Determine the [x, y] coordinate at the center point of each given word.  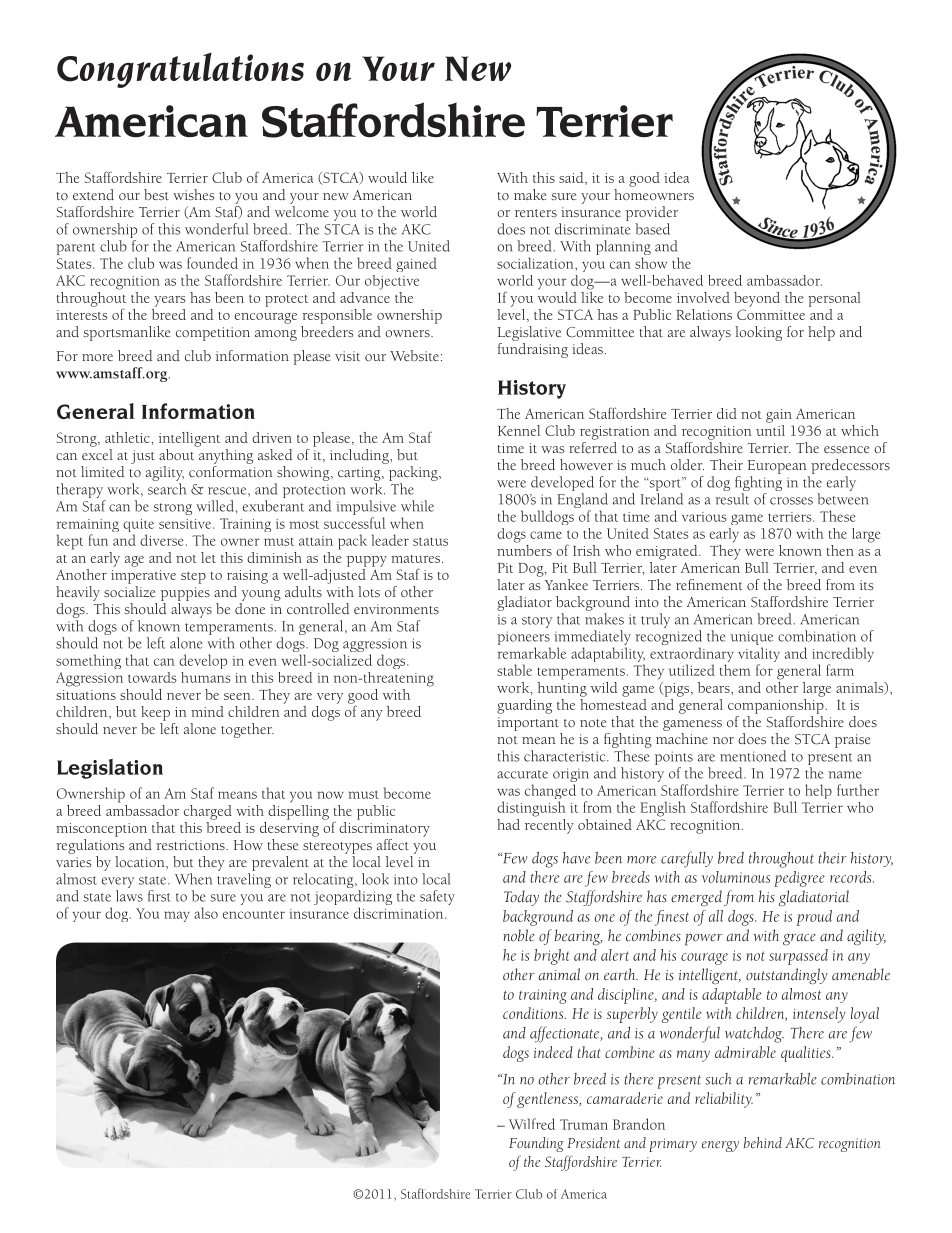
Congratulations [180, 70]
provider [652, 213]
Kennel [519, 430]
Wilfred [532, 1124]
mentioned [753, 756]
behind [763, 1143]
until [770, 429]
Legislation [110, 769]
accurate [522, 774]
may [177, 916]
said [572, 177]
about [176, 454]
